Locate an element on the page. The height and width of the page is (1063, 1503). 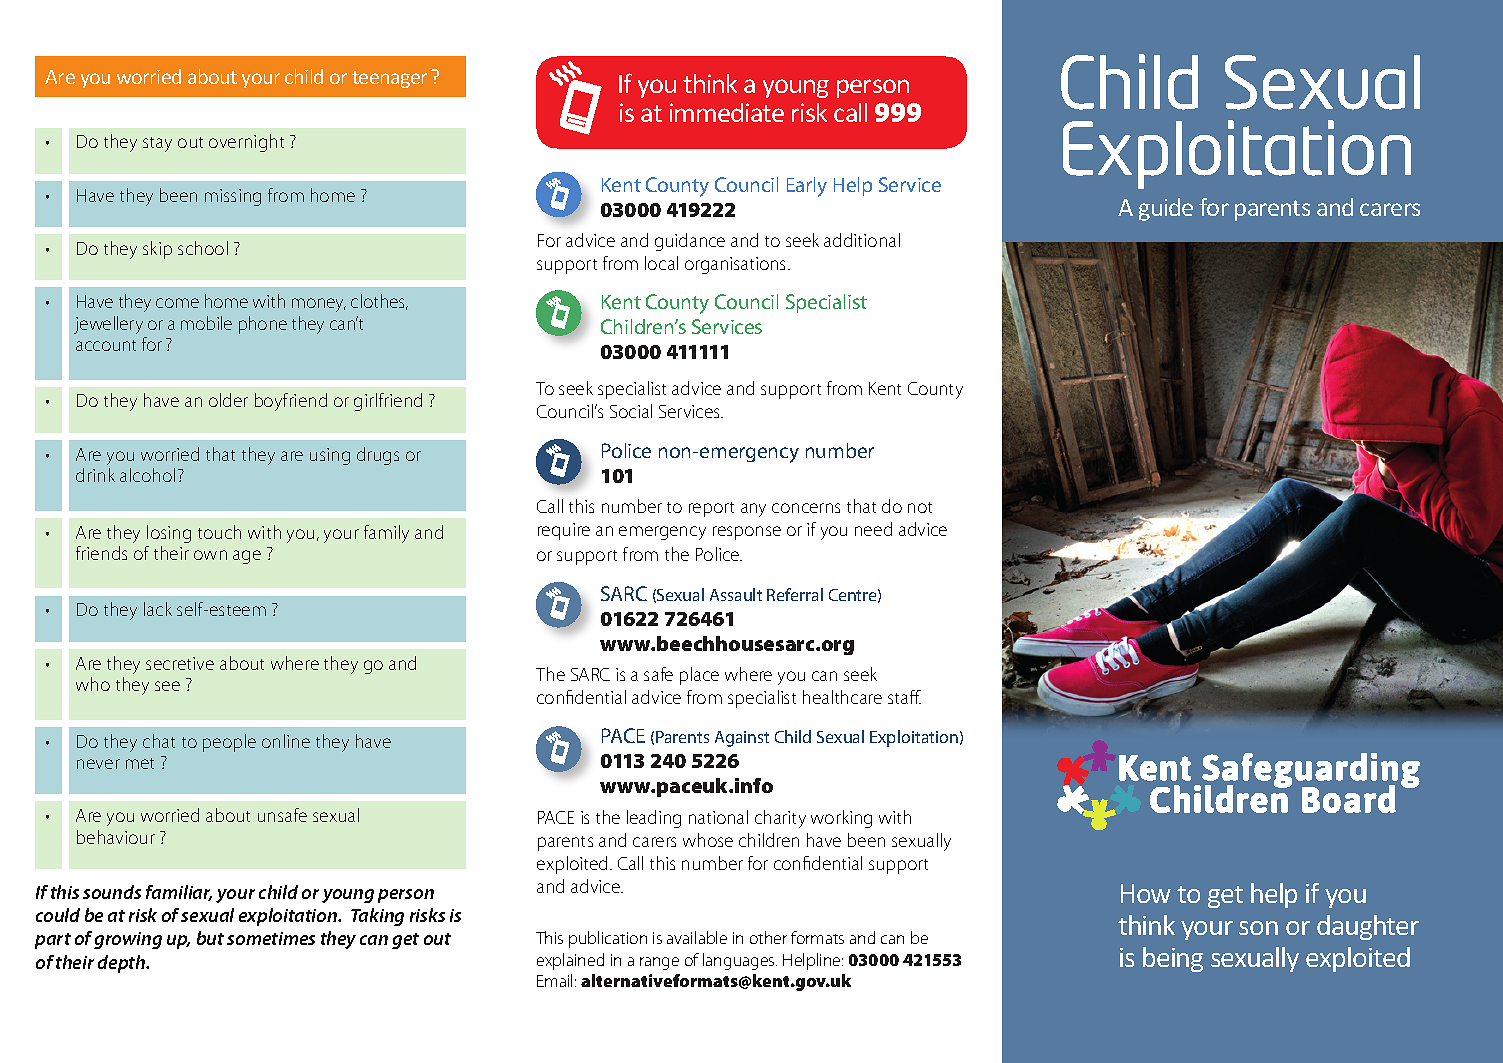
guide is located at coordinates (1166, 209).
